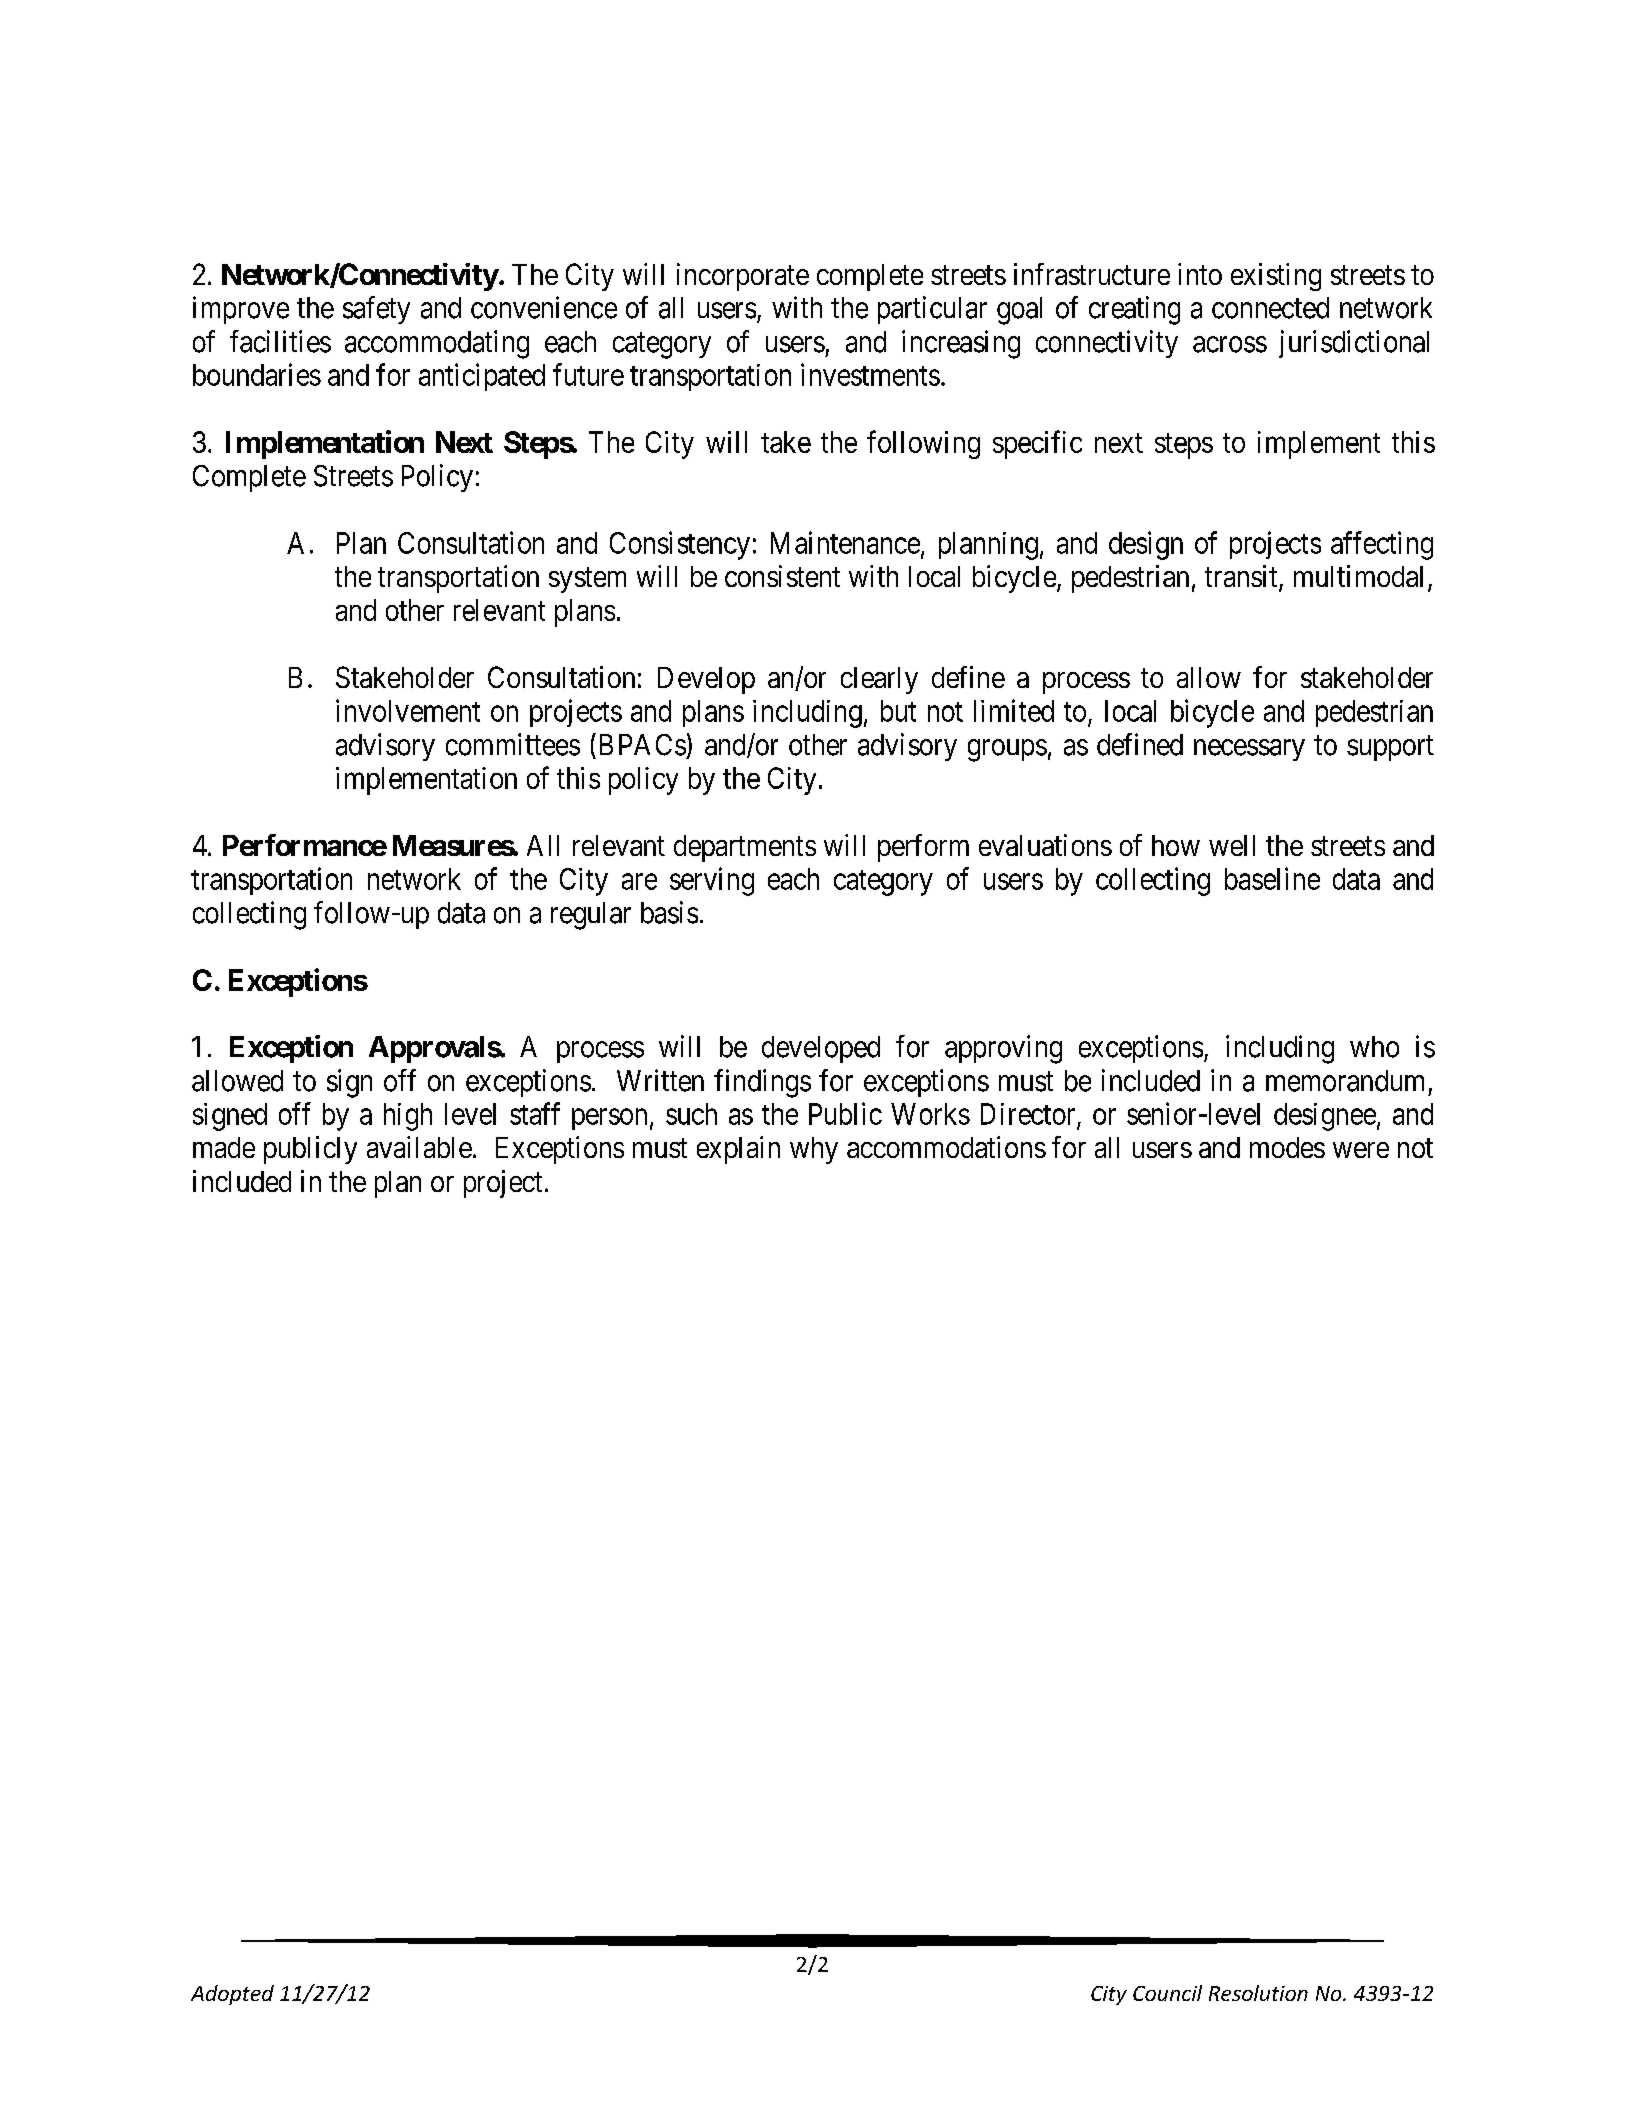 The image size is (1625, 2103). What do you see at coordinates (1258, 1993) in the screenshot?
I see `Resolution` at bounding box center [1258, 1993].
